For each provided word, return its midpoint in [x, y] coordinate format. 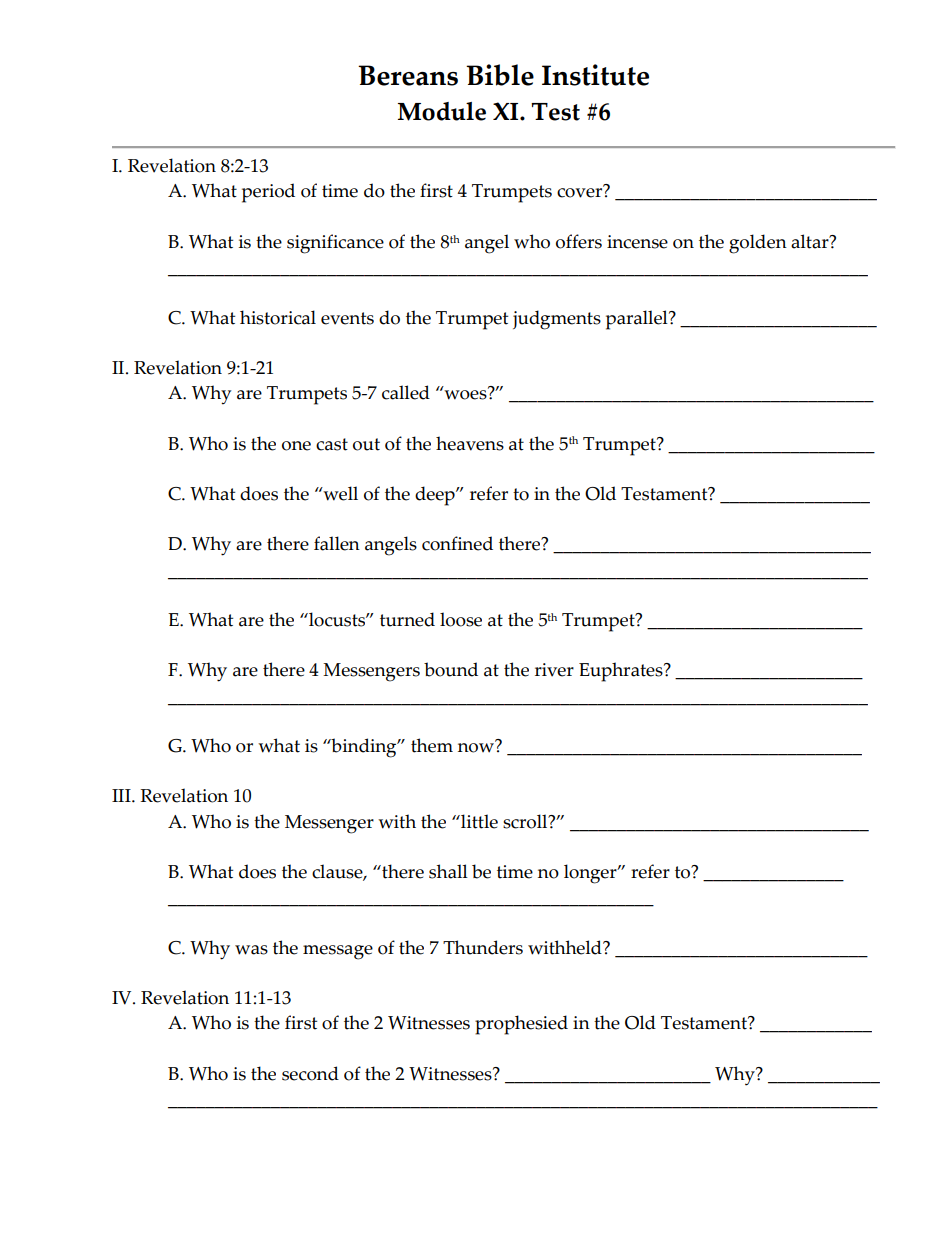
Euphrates [622, 672]
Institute [595, 75]
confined [457, 543]
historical [278, 317]
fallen [337, 543]
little [478, 821]
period [268, 193]
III [122, 795]
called [406, 392]
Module [442, 111]
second [310, 1073]
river [554, 670]
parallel [638, 320]
